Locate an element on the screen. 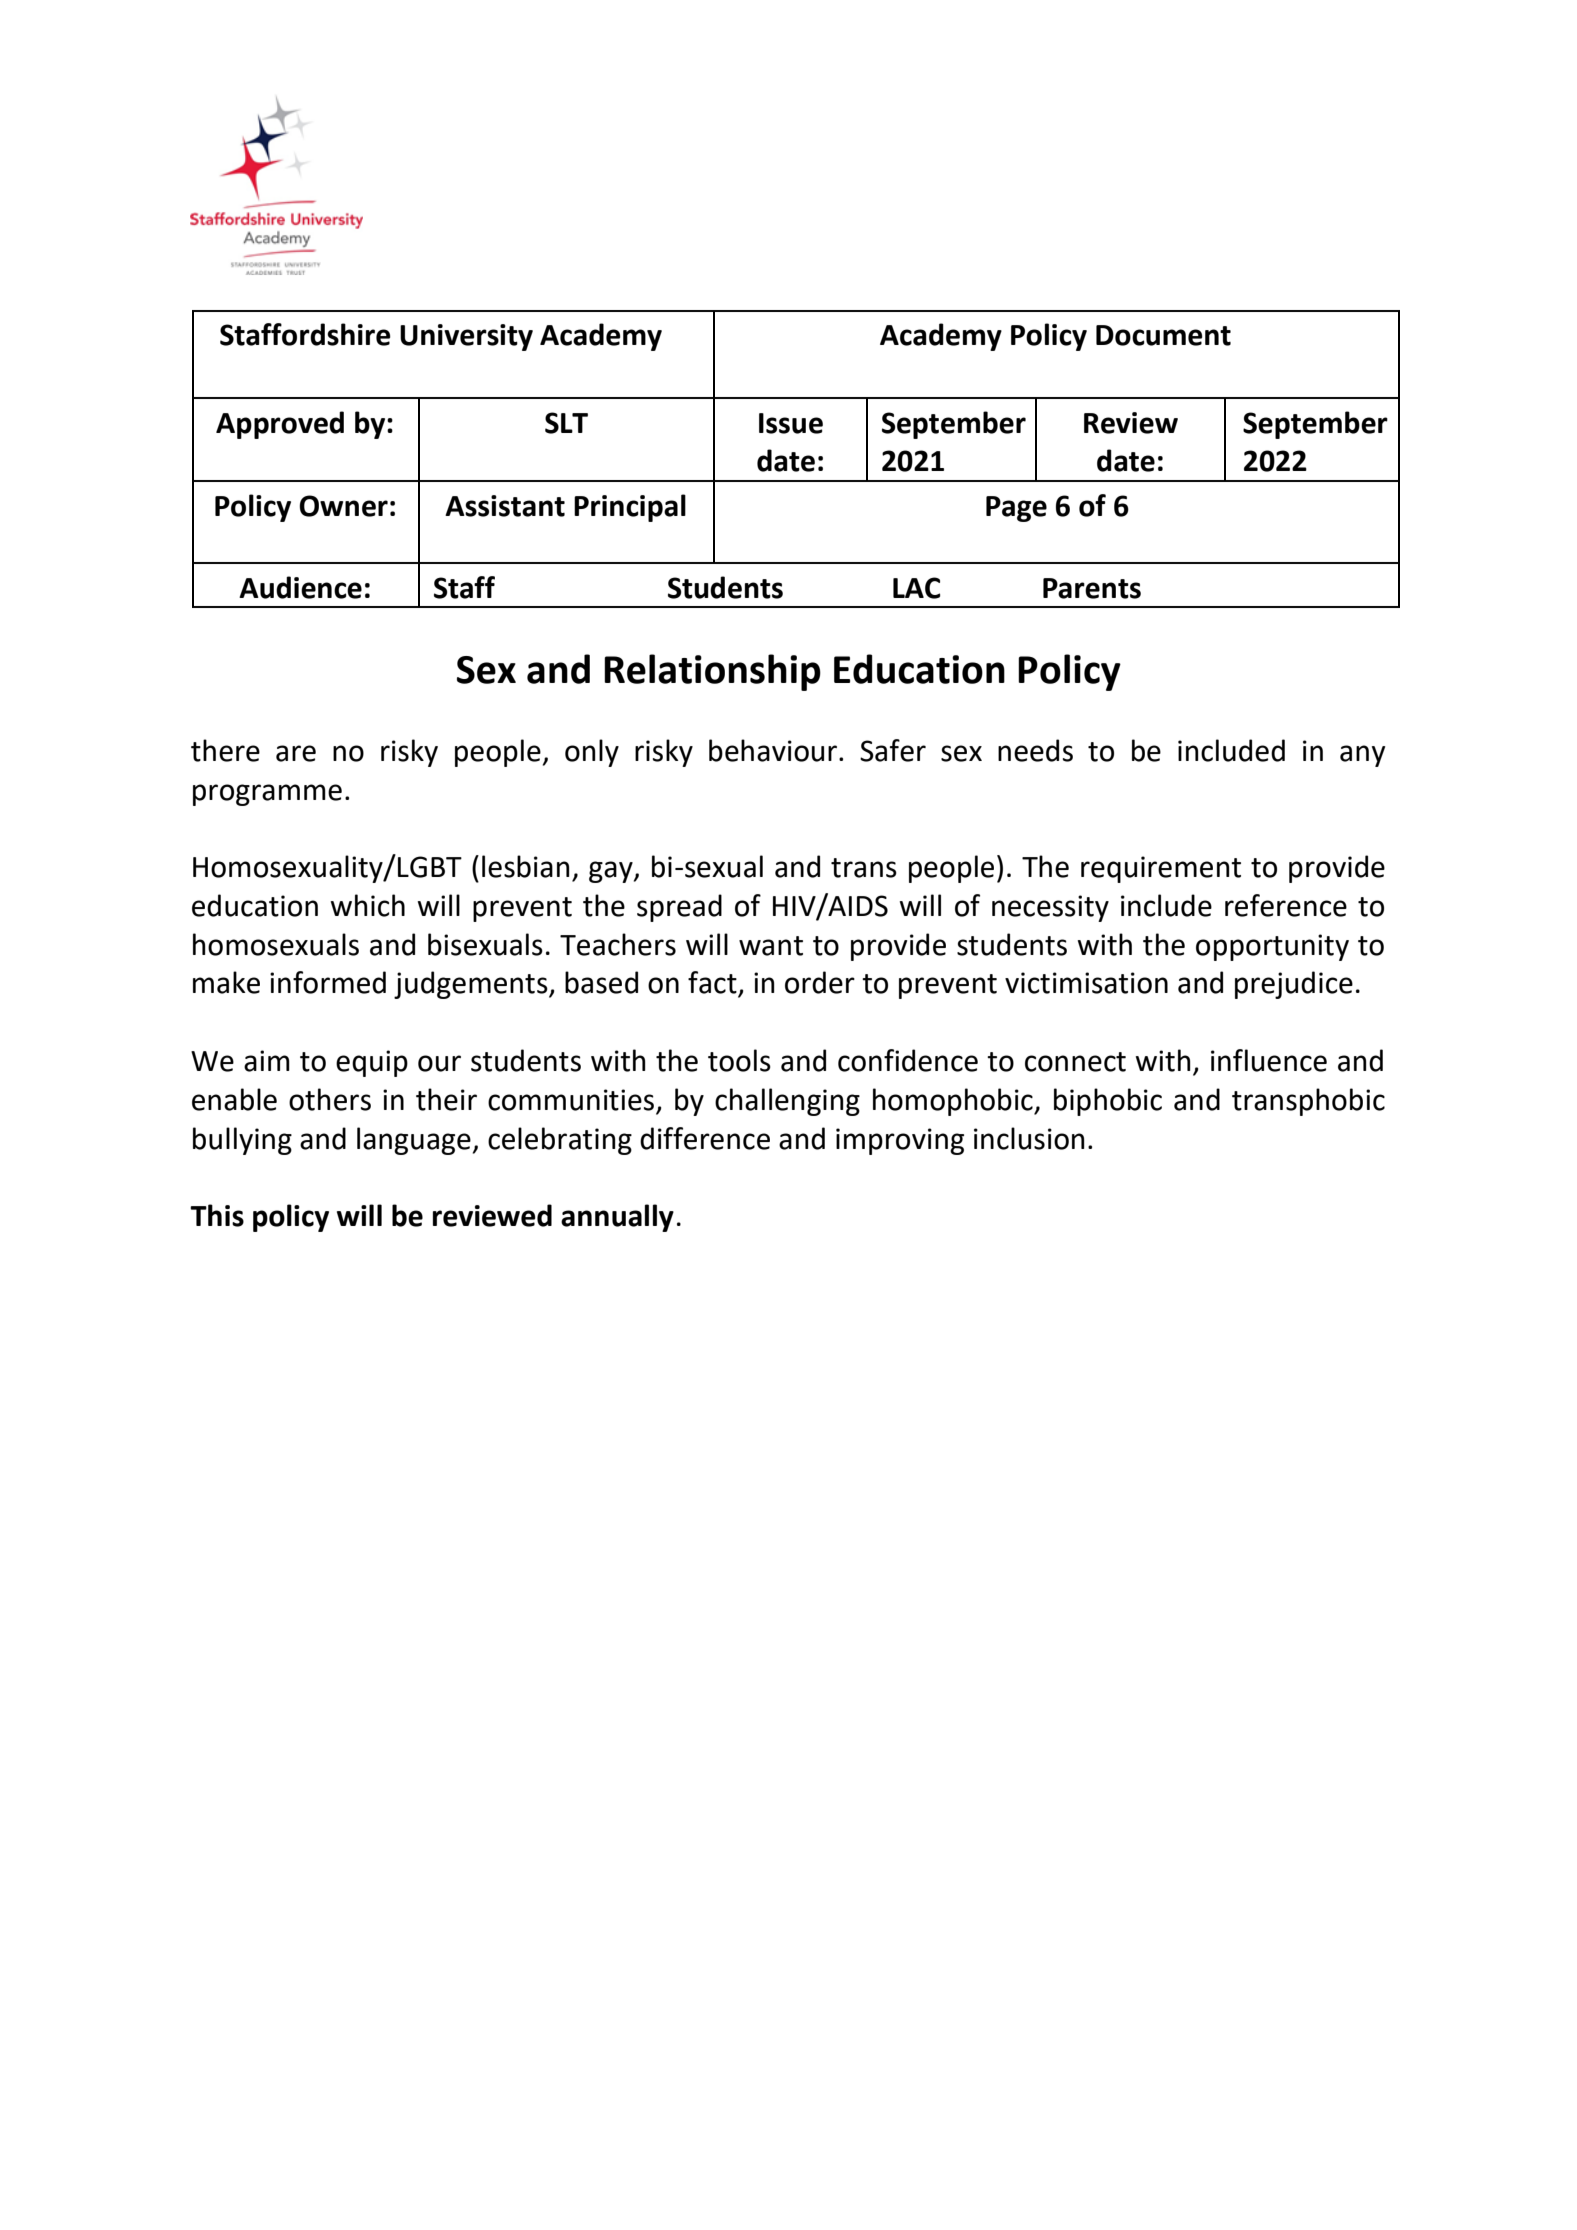 The height and width of the screenshot is (2230, 1577). Issue is located at coordinates (791, 423).
